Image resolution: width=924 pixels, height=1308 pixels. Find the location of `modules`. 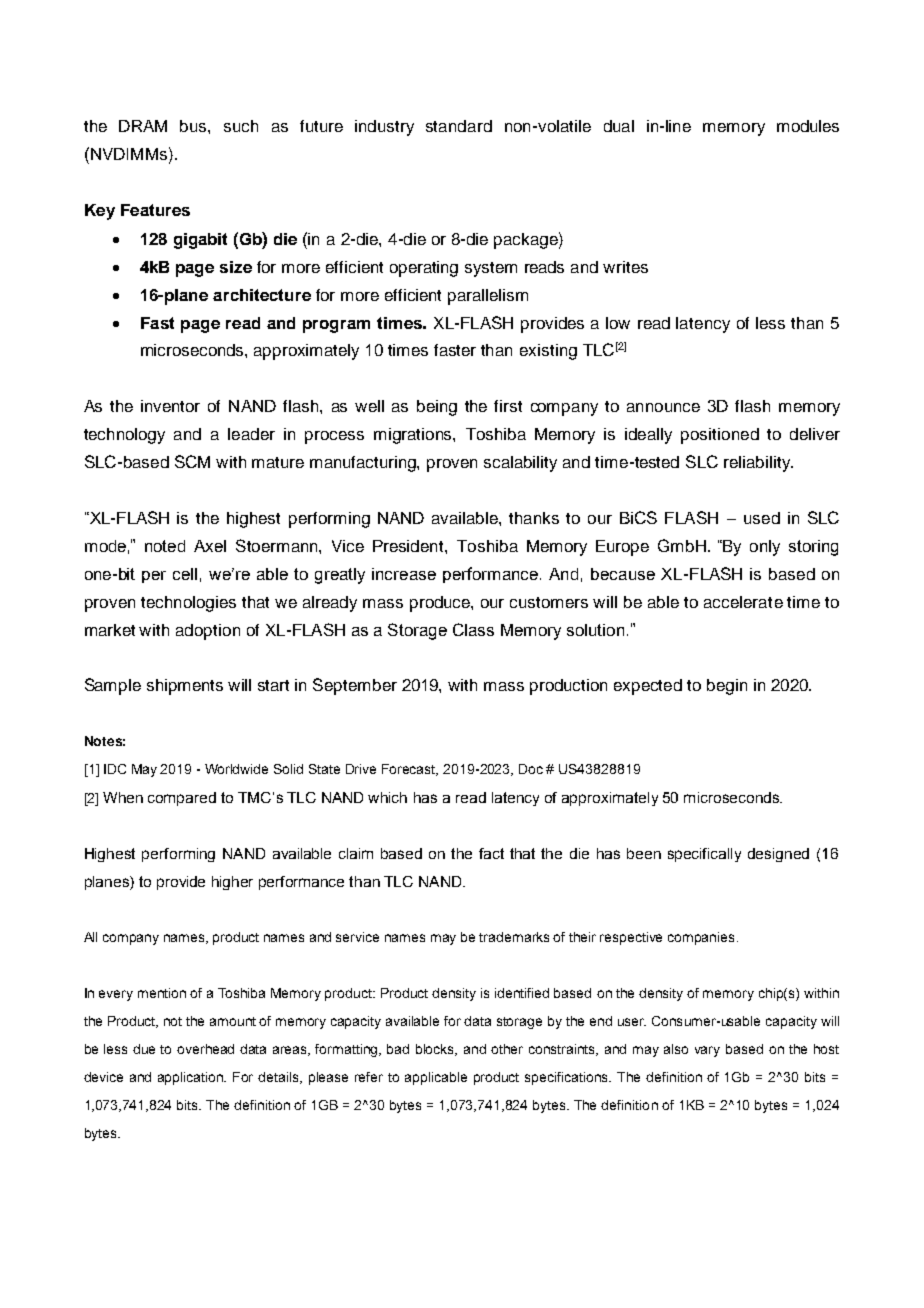

modules is located at coordinates (808, 126).
